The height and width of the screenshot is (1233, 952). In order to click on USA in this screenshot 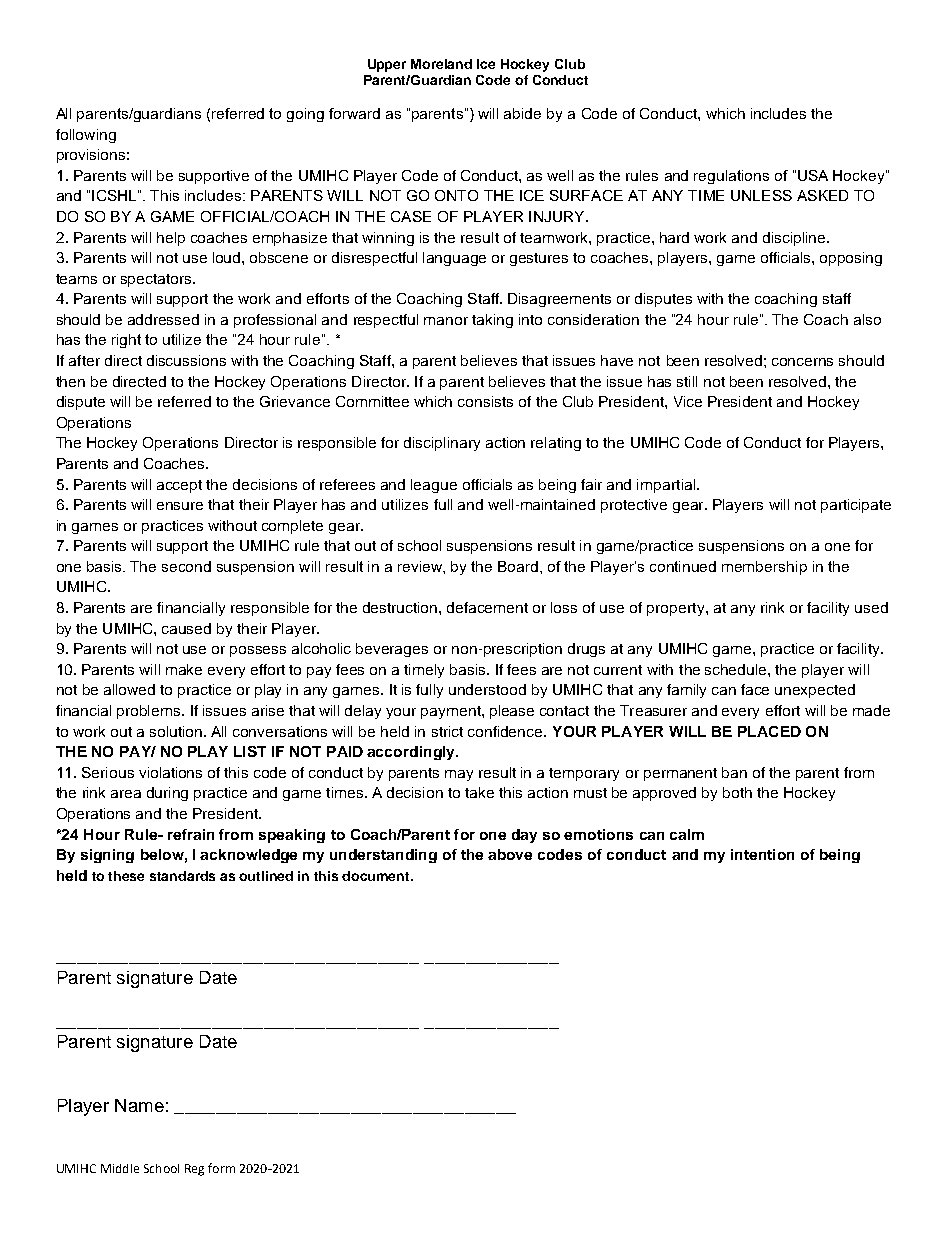, I will do `click(813, 175)`.
